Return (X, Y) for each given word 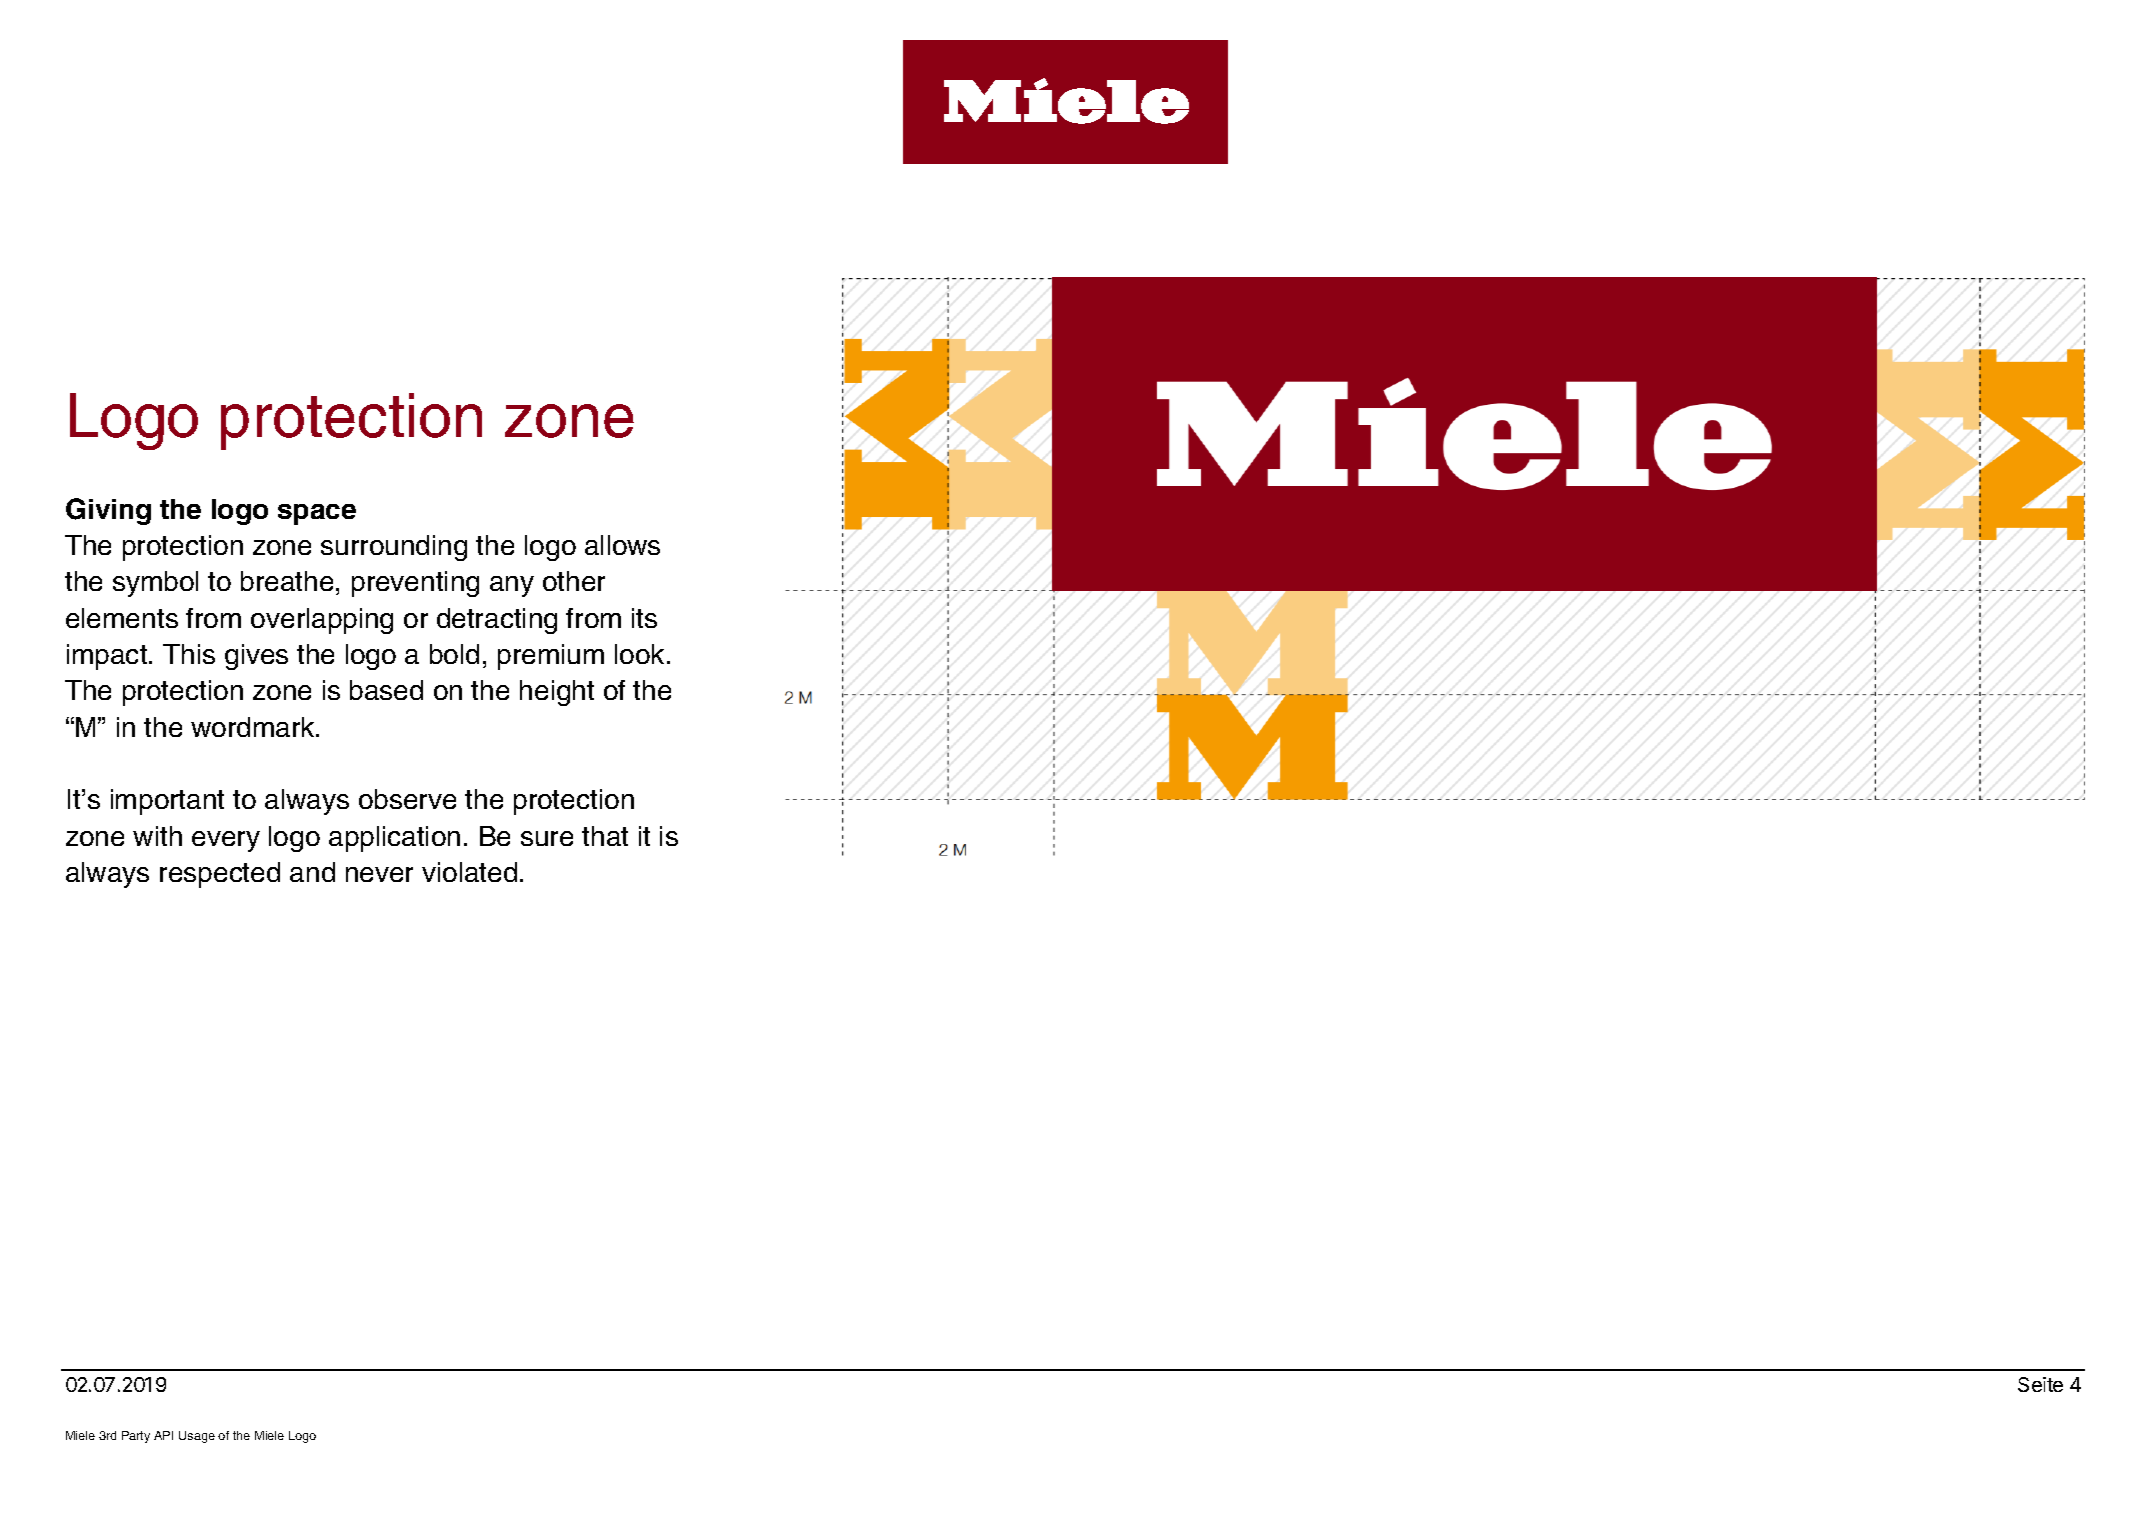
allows (622, 545)
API (163, 1435)
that (605, 836)
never (379, 874)
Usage (197, 1437)
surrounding (394, 548)
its (644, 618)
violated (469, 872)
